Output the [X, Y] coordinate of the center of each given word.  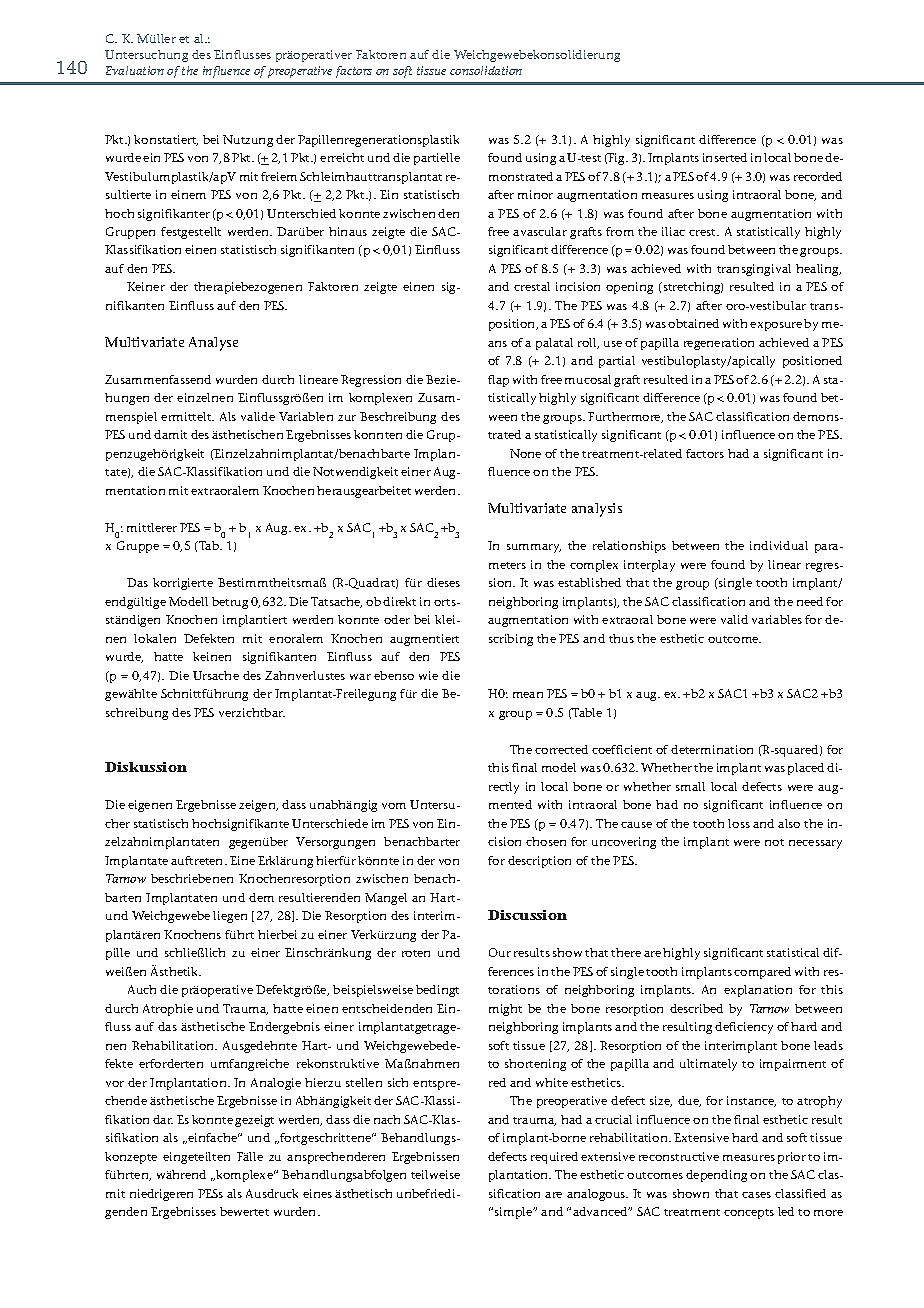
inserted [725, 157]
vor [115, 1084]
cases [756, 1195]
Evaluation [135, 70]
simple [515, 1213]
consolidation [486, 70]
